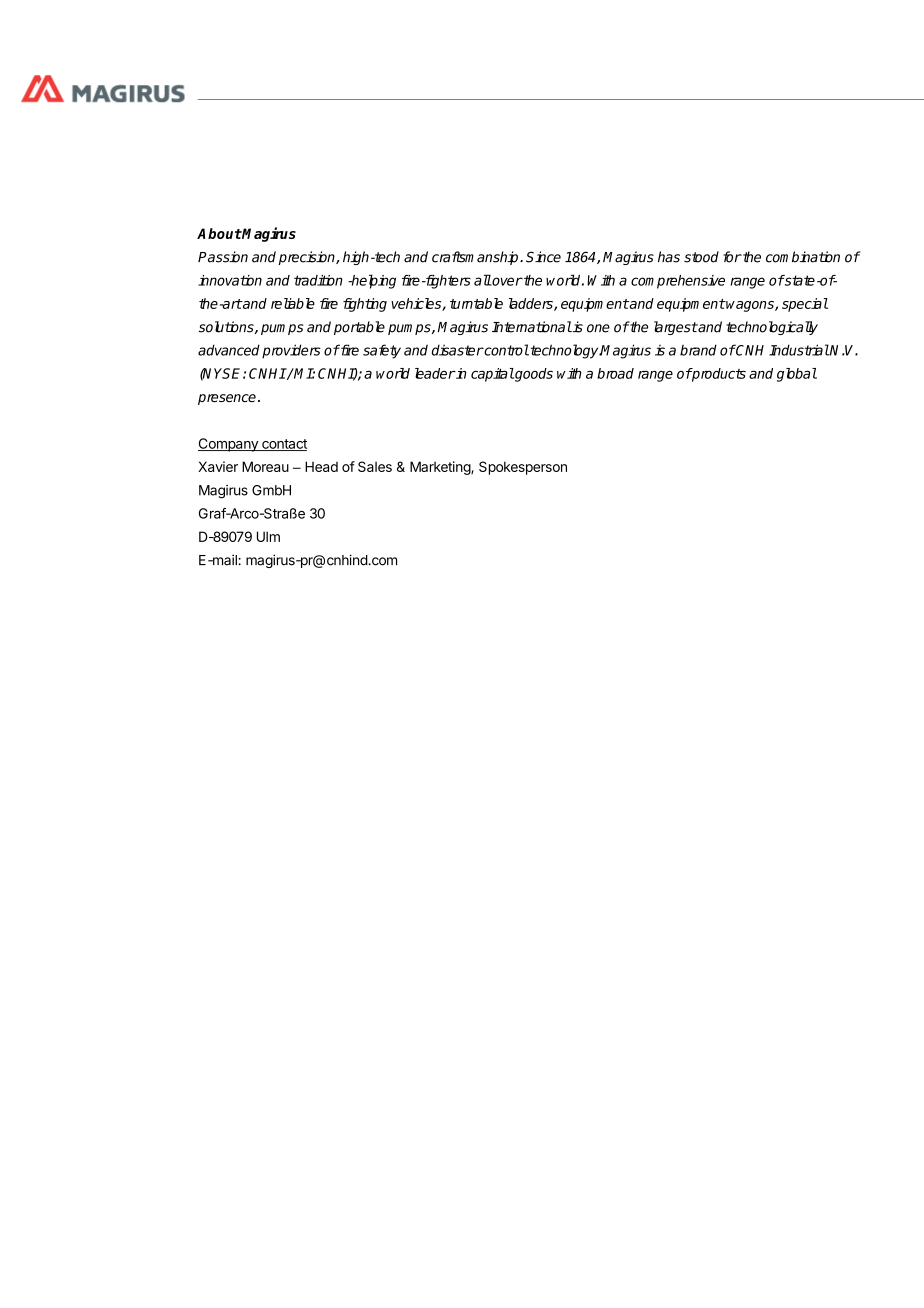  I want to click on precision, so click(308, 258).
